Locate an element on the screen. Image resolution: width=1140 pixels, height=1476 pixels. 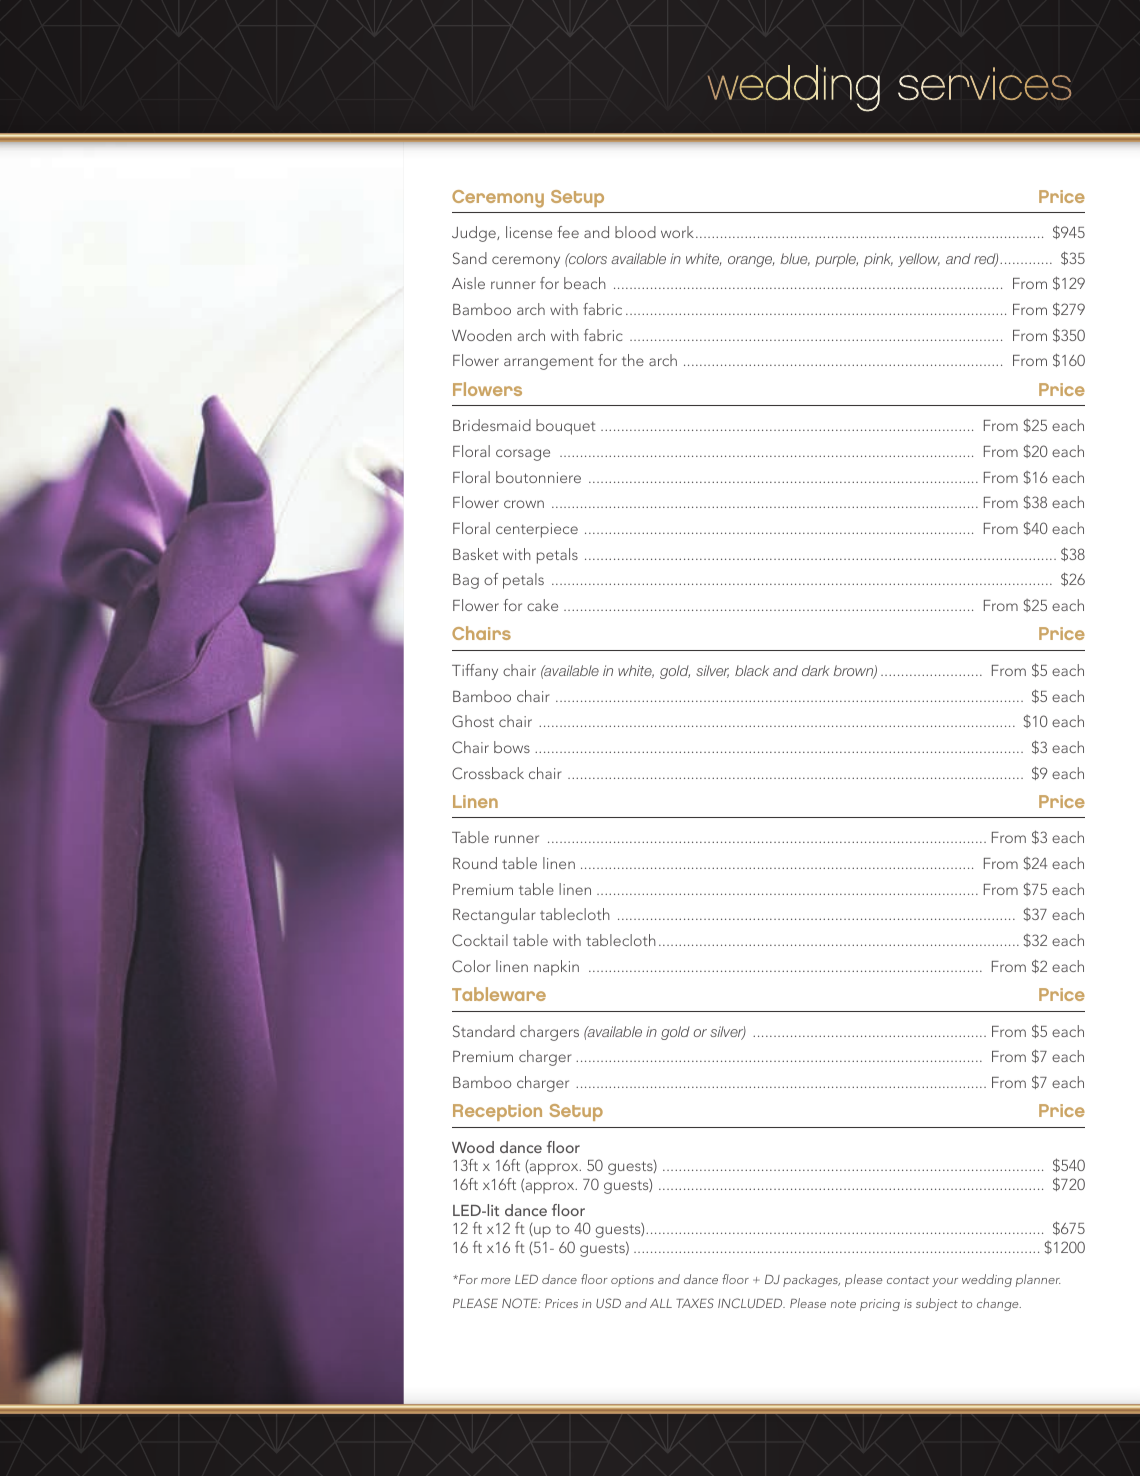
blue is located at coordinates (795, 259).
